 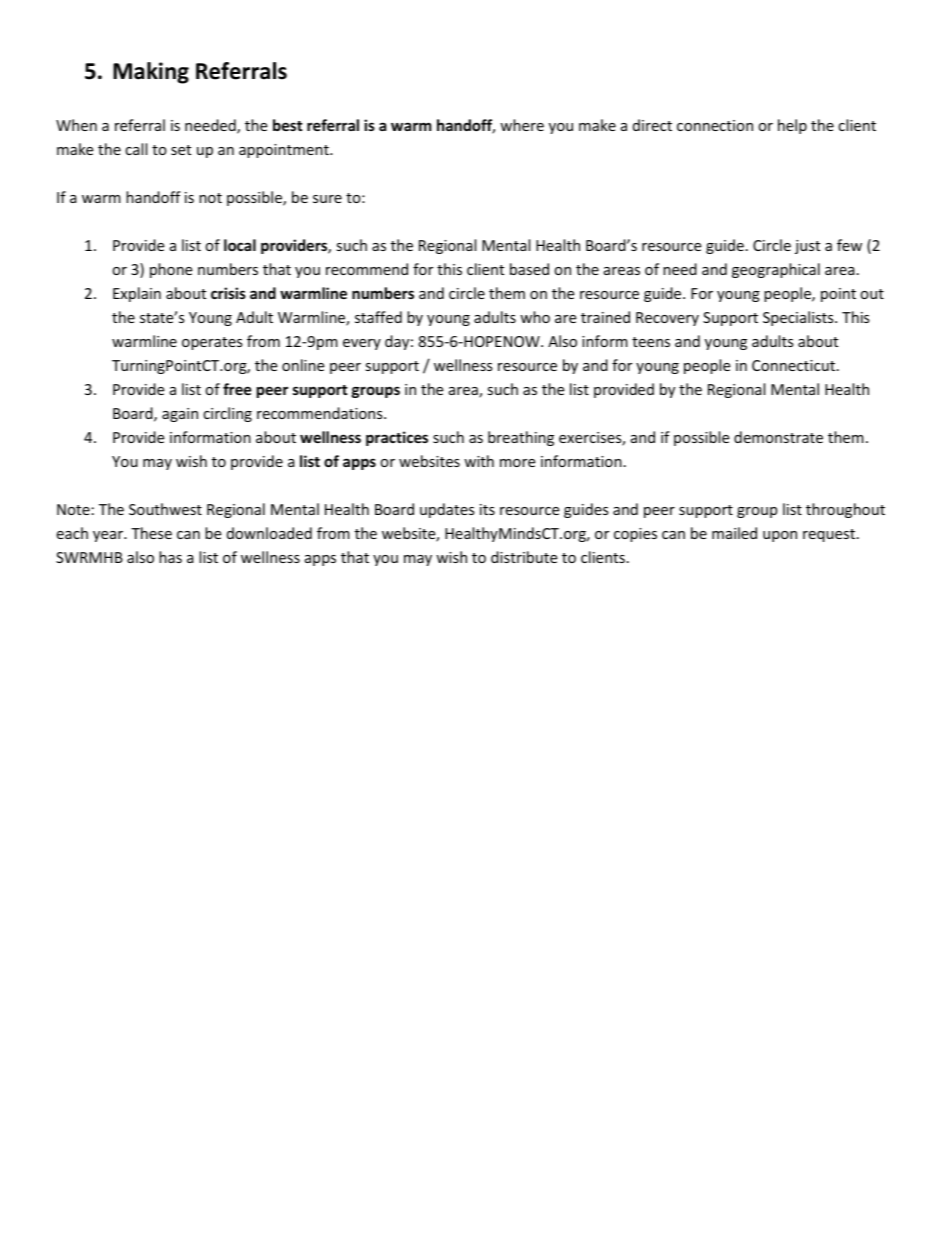 I want to click on Making, so click(x=151, y=73).
